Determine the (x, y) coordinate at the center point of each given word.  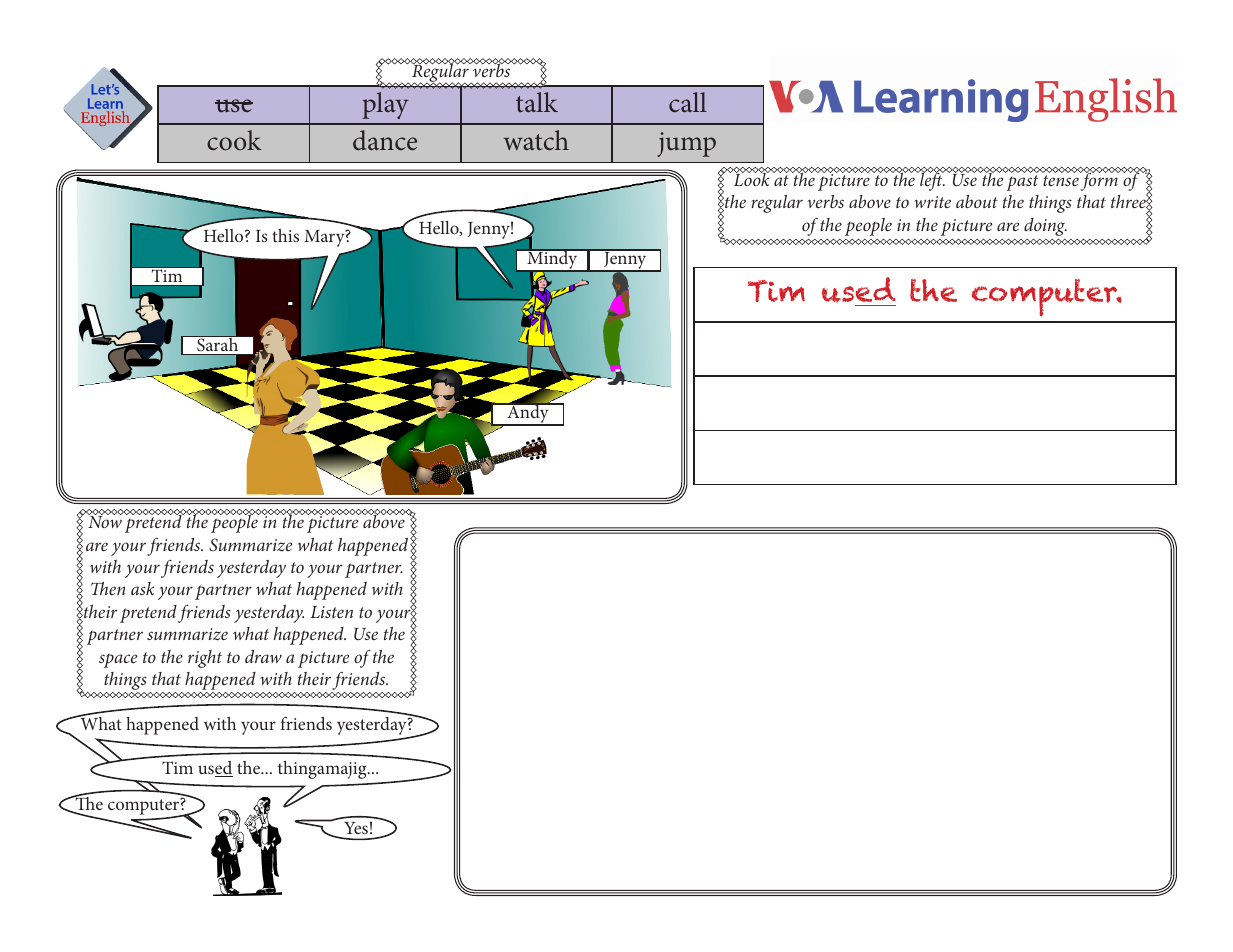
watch (536, 140)
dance (385, 140)
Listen (331, 612)
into (257, 767)
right (205, 659)
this (285, 235)
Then (108, 588)
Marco (154, 767)
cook (234, 140)
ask (143, 588)
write (932, 202)
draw (263, 656)
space (118, 660)
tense (1061, 180)
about (977, 201)
